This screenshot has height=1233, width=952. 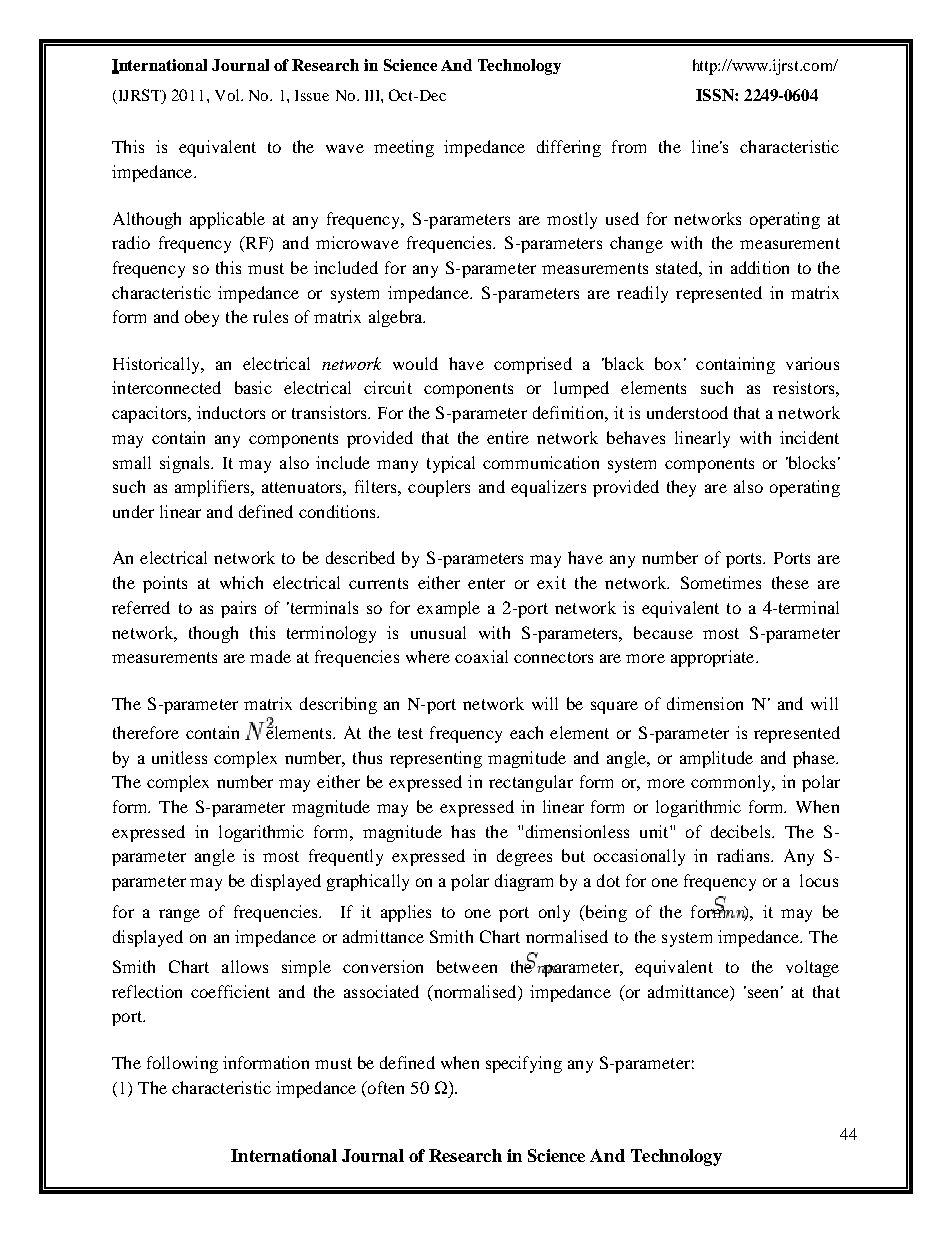 What do you see at coordinates (716, 95) in the screenshot?
I see `ISSN` at bounding box center [716, 95].
